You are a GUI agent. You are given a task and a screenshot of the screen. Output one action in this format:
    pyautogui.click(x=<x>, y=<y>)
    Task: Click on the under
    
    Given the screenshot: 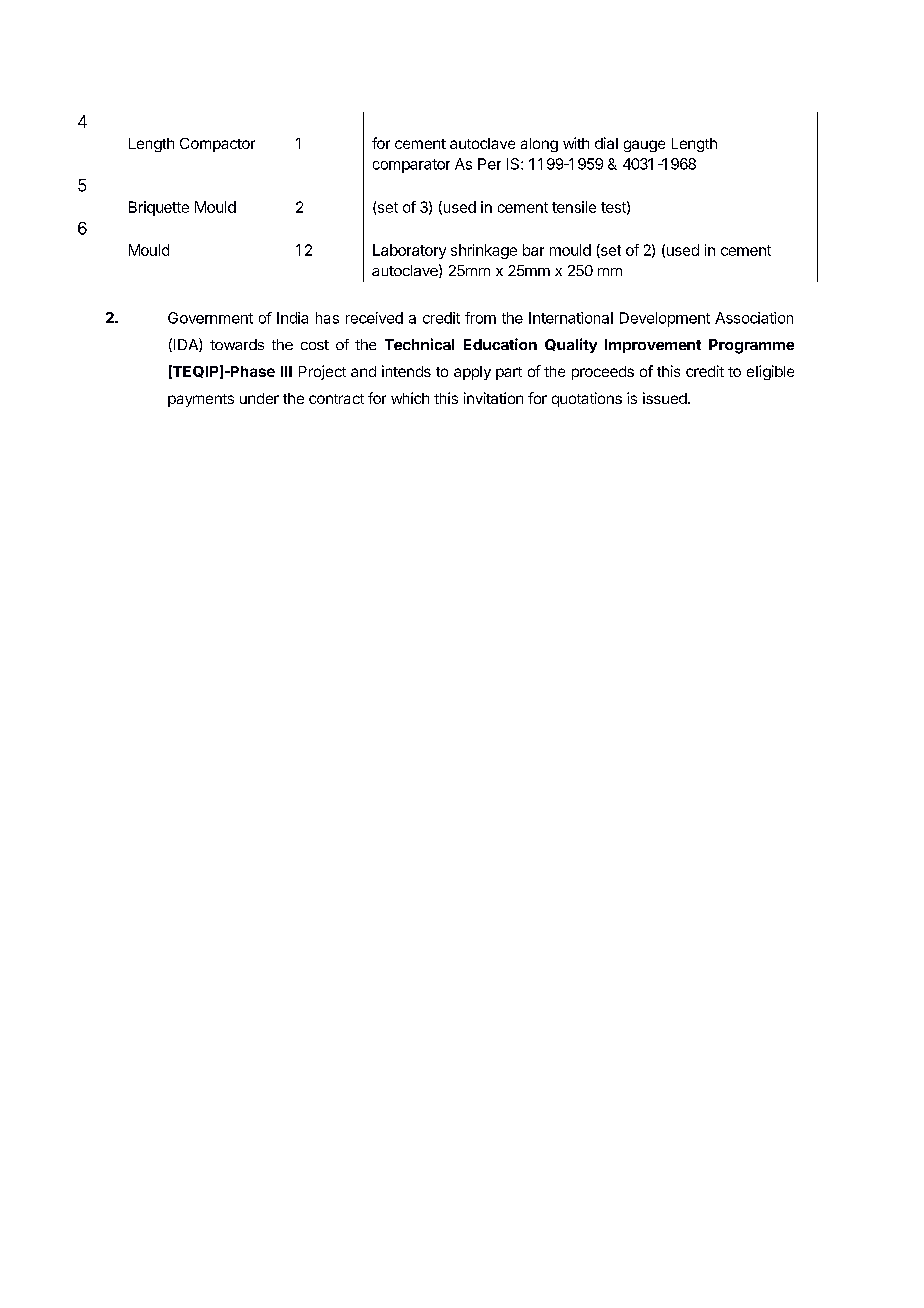 What is the action you would take?
    pyautogui.click(x=259, y=398)
